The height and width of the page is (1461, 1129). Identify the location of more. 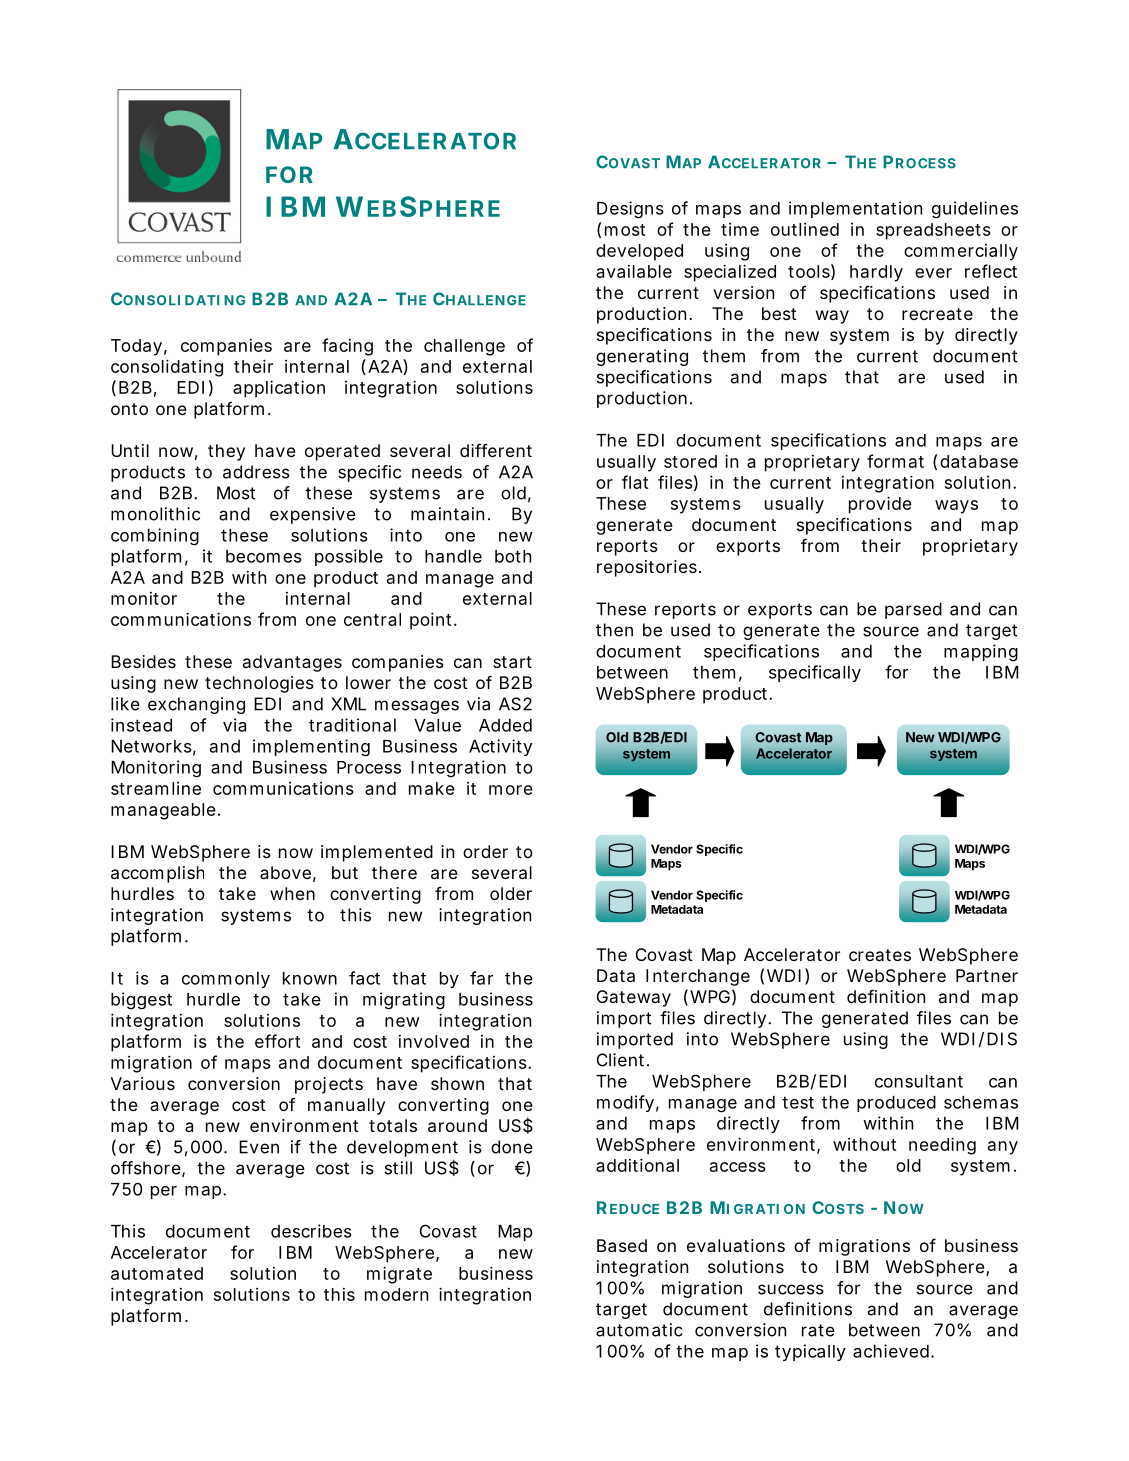
(511, 790).
